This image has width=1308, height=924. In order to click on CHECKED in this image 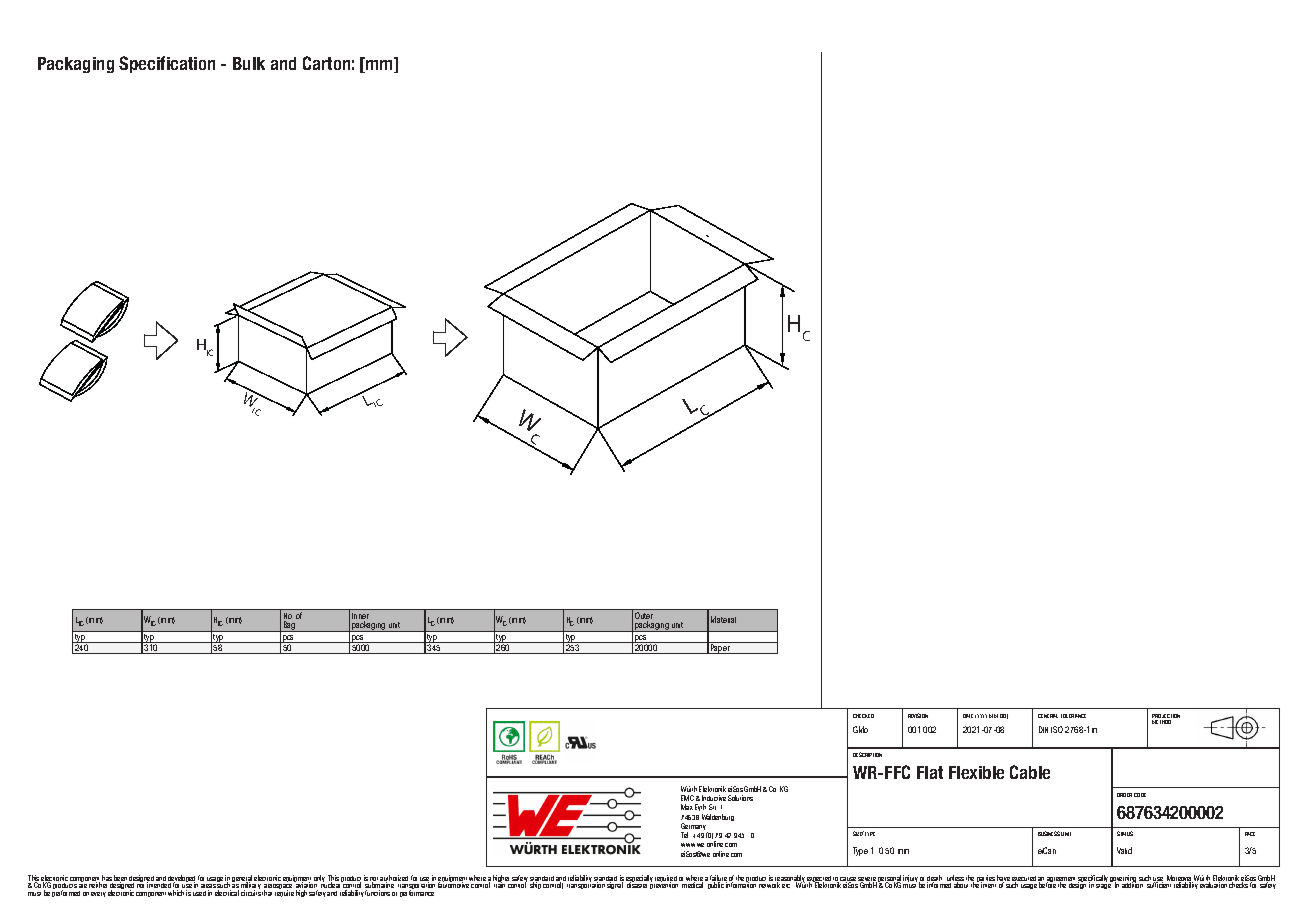, I will do `click(863, 716)`.
